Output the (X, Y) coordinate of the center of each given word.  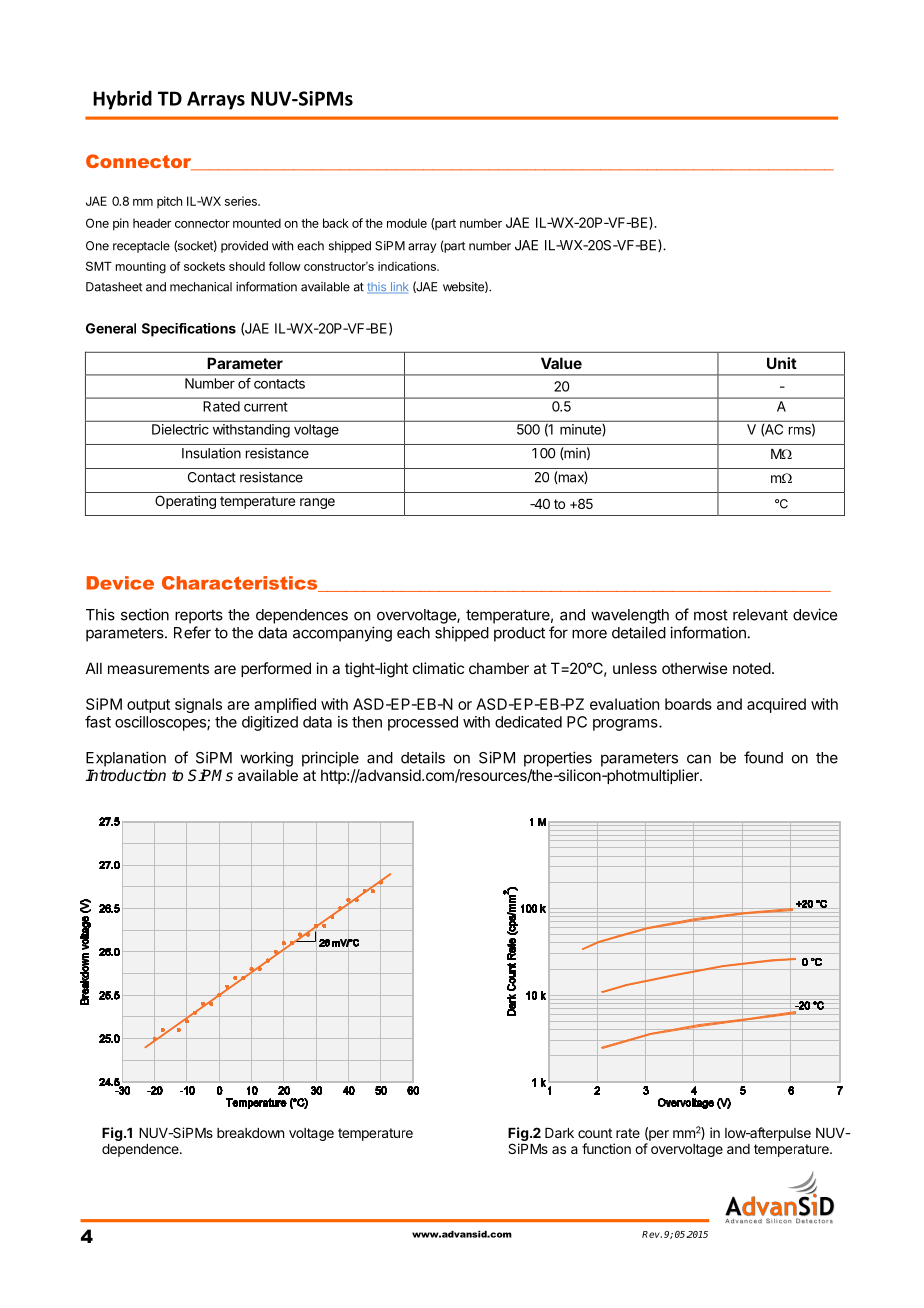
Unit (782, 363)
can (699, 759)
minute (581, 429)
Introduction (125, 775)
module (407, 223)
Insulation (211, 453)
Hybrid (122, 100)
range (317, 503)
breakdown (250, 1133)
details (423, 757)
